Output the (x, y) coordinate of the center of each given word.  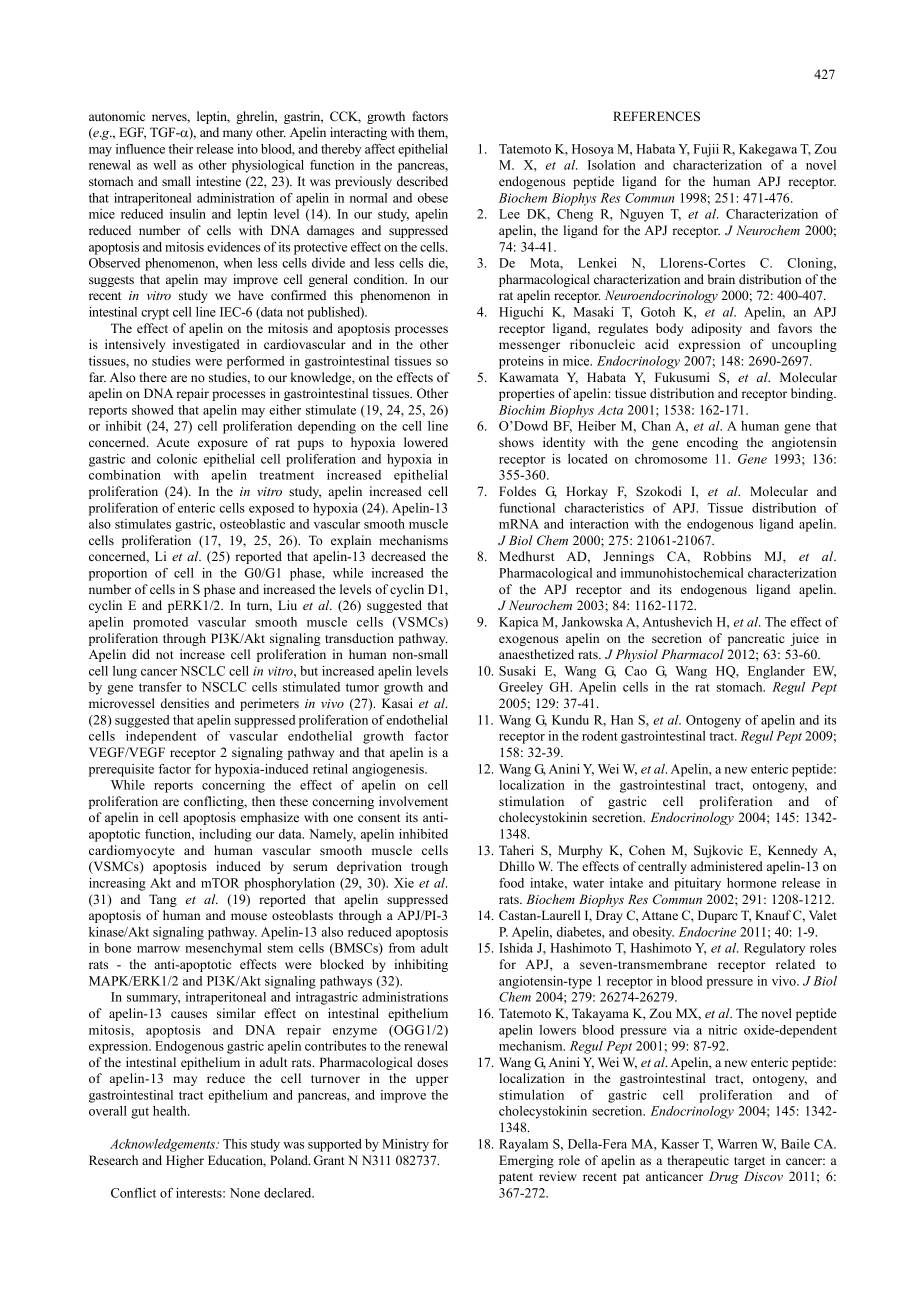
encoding (712, 443)
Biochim (522, 410)
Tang (163, 900)
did (141, 654)
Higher (185, 1161)
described (422, 181)
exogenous (528, 641)
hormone (751, 883)
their (181, 149)
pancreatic (756, 639)
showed (153, 410)
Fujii (706, 150)
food (511, 883)
